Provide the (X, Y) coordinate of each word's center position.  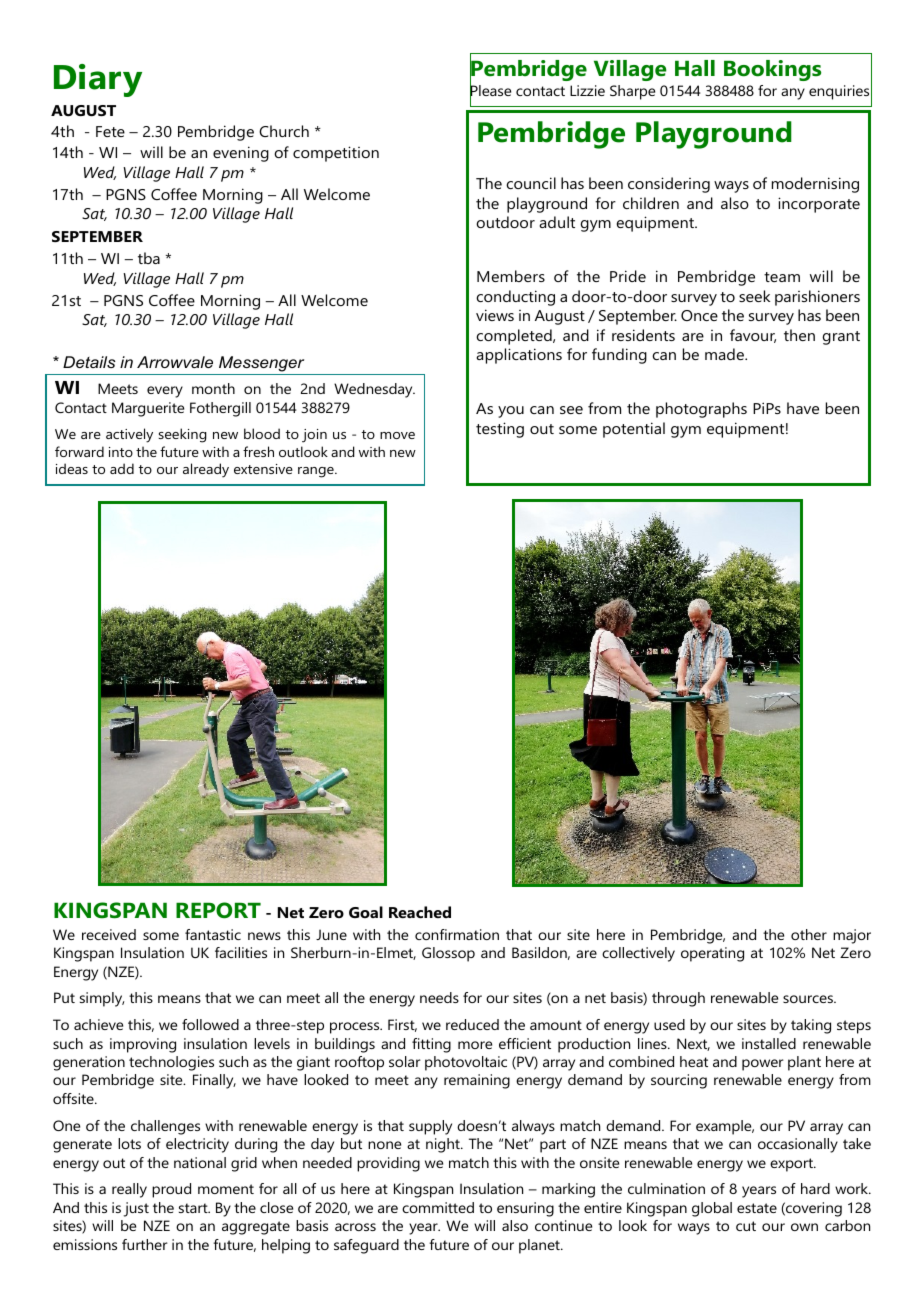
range (317, 472)
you (511, 412)
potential (634, 430)
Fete (110, 131)
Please (490, 91)
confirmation (457, 934)
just (136, 1209)
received (109, 934)
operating (712, 954)
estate (757, 1208)
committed (438, 1207)
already (206, 470)
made (725, 354)
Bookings (772, 70)
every (165, 392)
